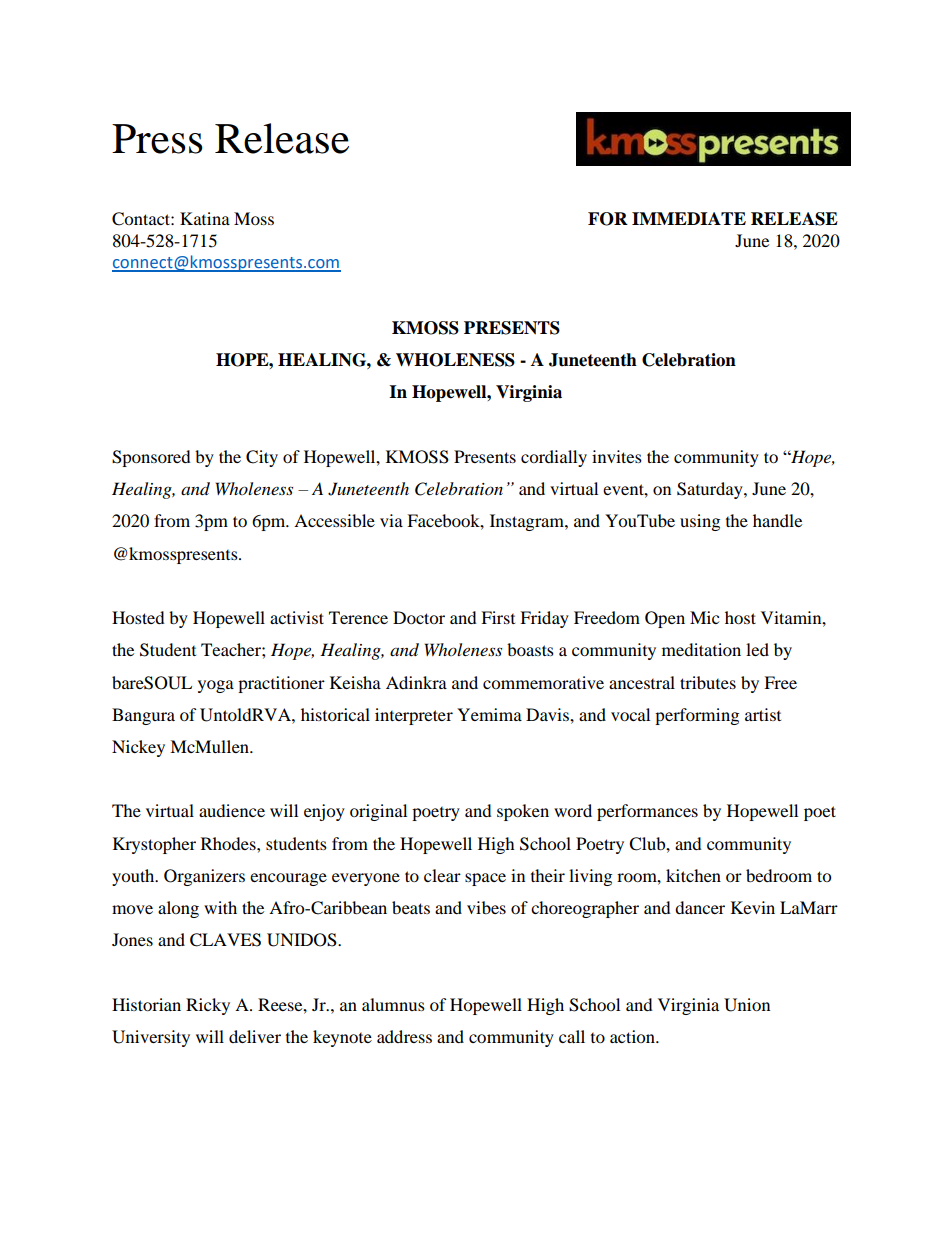  What do you see at coordinates (689, 218) in the screenshot?
I see `IMMEDIATE` at bounding box center [689, 218].
